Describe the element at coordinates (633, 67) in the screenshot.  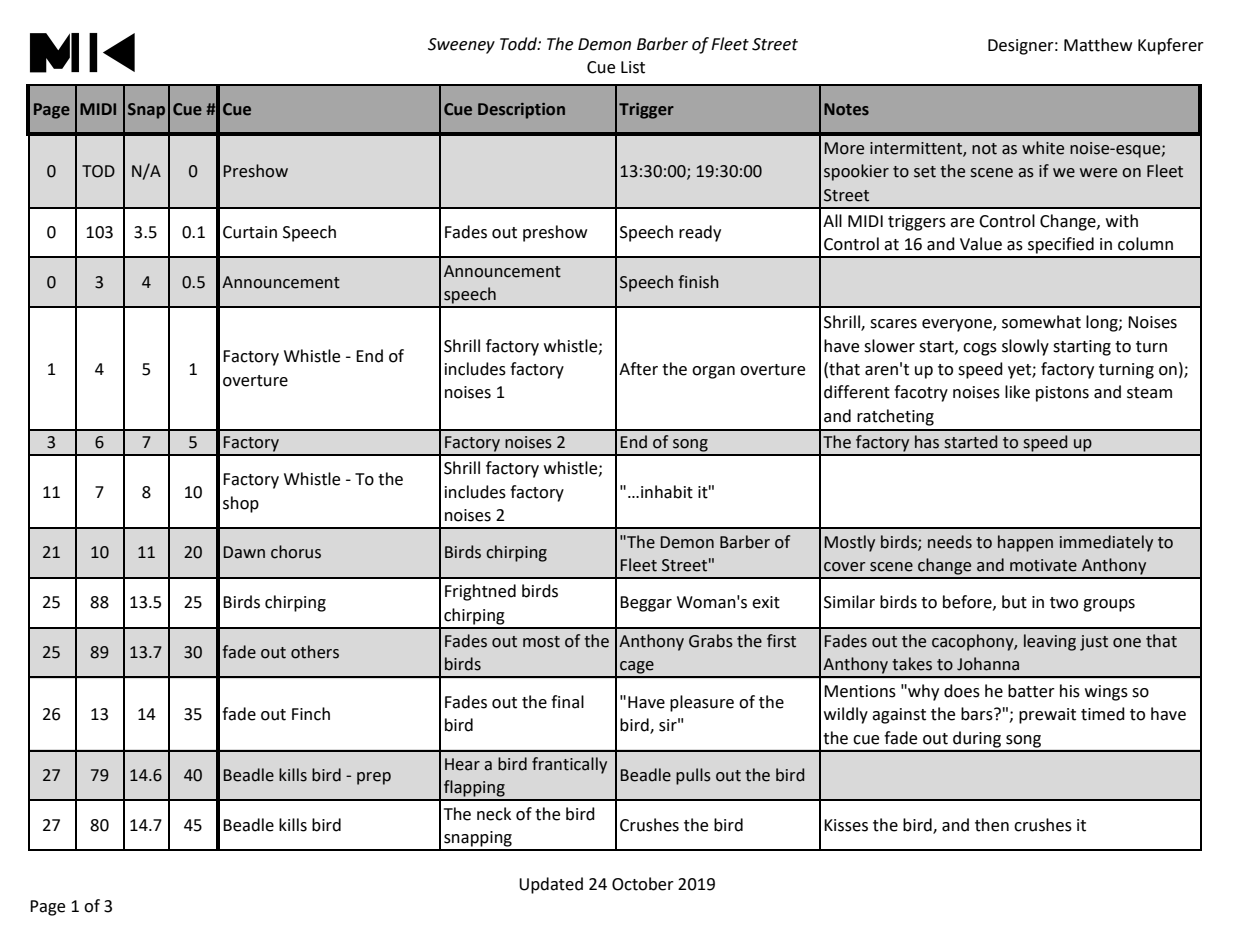
I see `List` at that location.
